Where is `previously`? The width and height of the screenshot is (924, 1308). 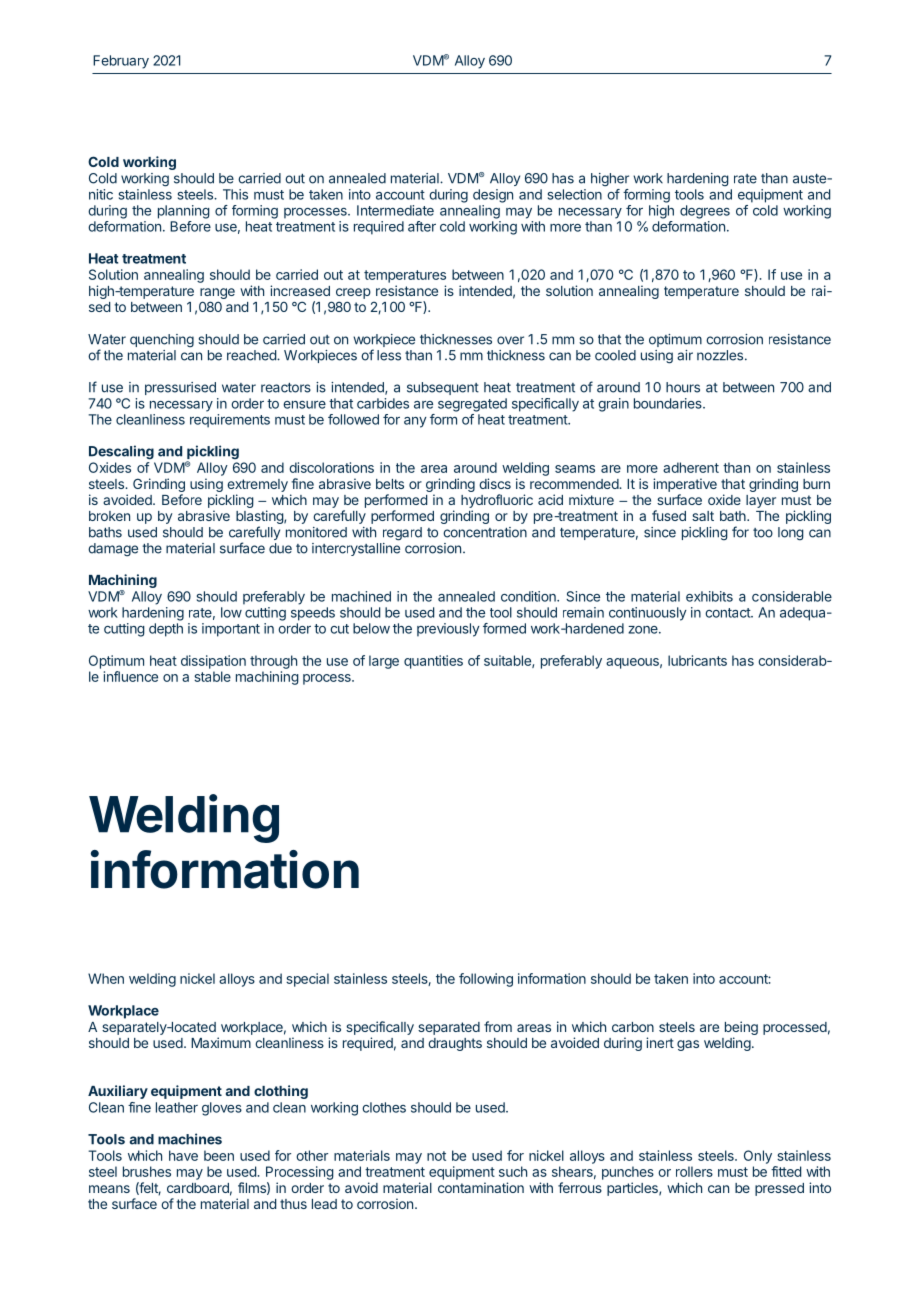
previously is located at coordinates (448, 630).
